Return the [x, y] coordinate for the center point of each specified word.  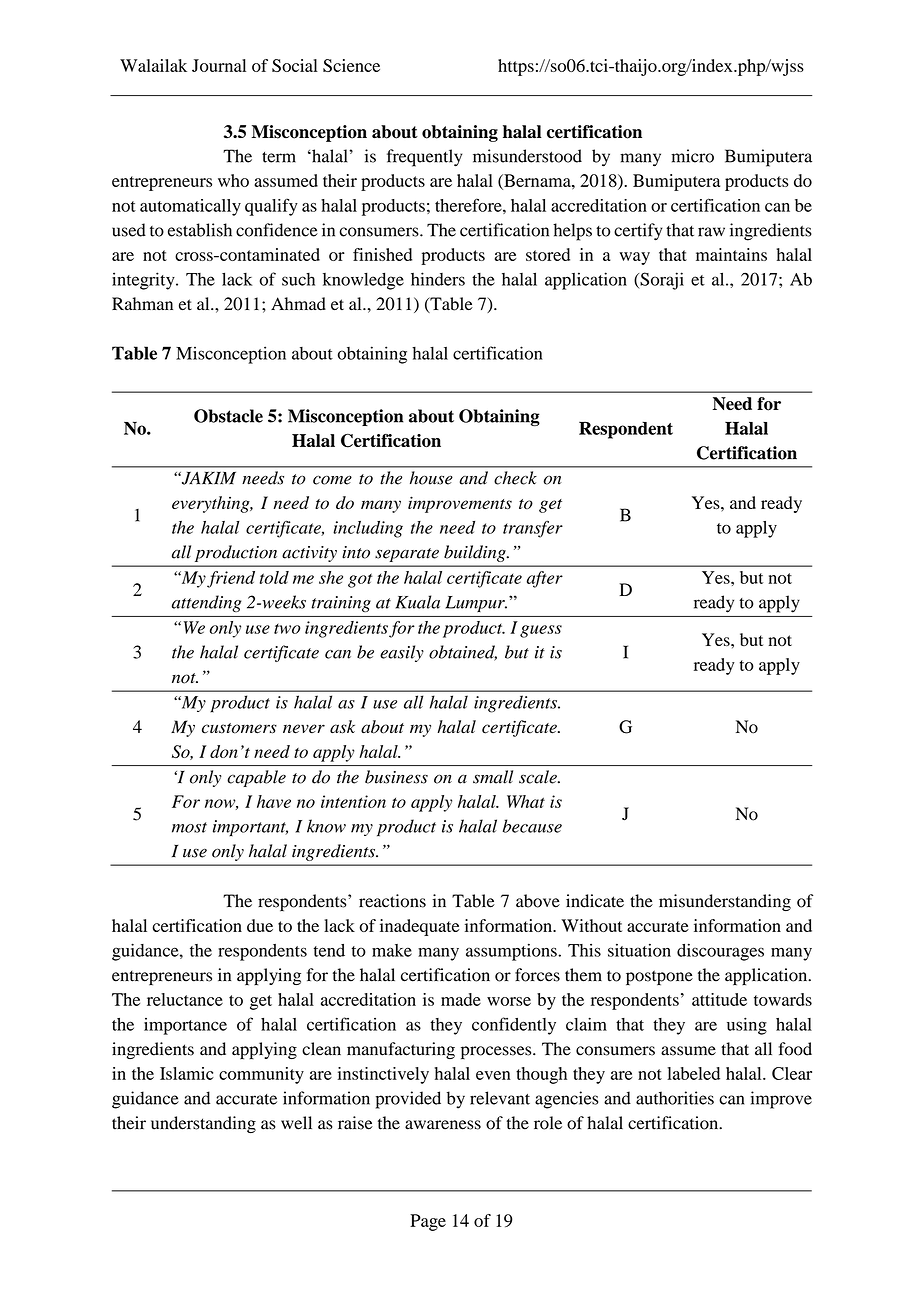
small [493, 777]
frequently [424, 158]
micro [692, 156]
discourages [720, 952]
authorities [675, 1098]
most [189, 827]
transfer [533, 529]
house [431, 478]
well [296, 1123]
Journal [219, 65]
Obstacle [228, 416]
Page [428, 1222]
